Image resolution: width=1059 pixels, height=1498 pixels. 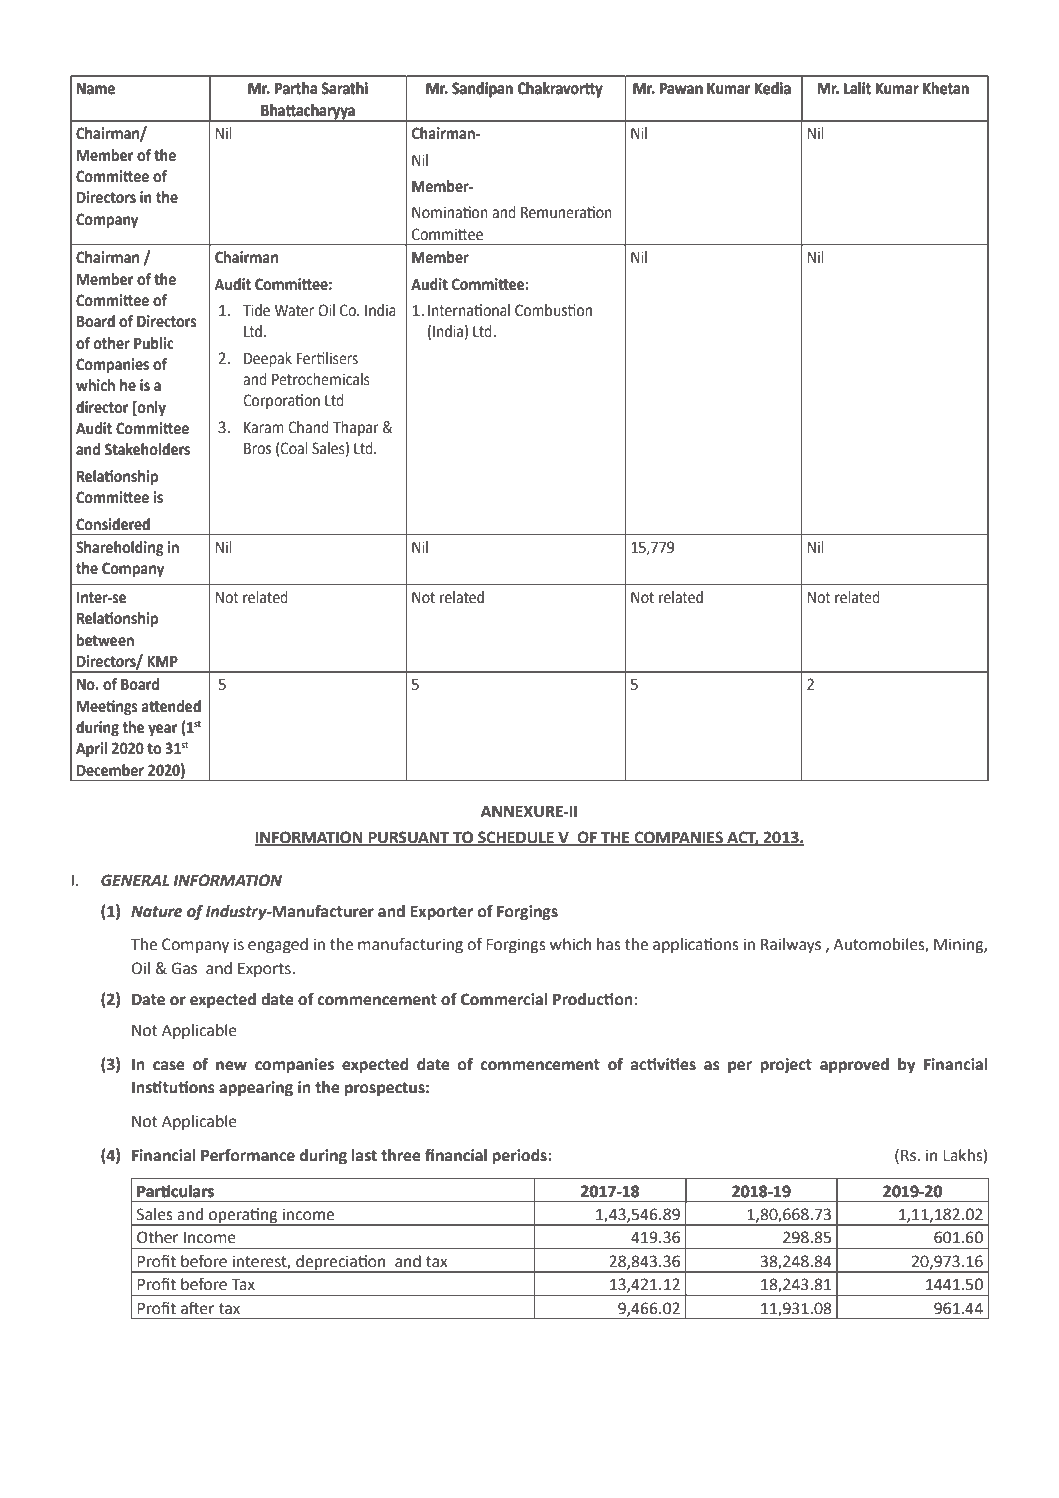 I want to click on Name, so click(x=96, y=89).
